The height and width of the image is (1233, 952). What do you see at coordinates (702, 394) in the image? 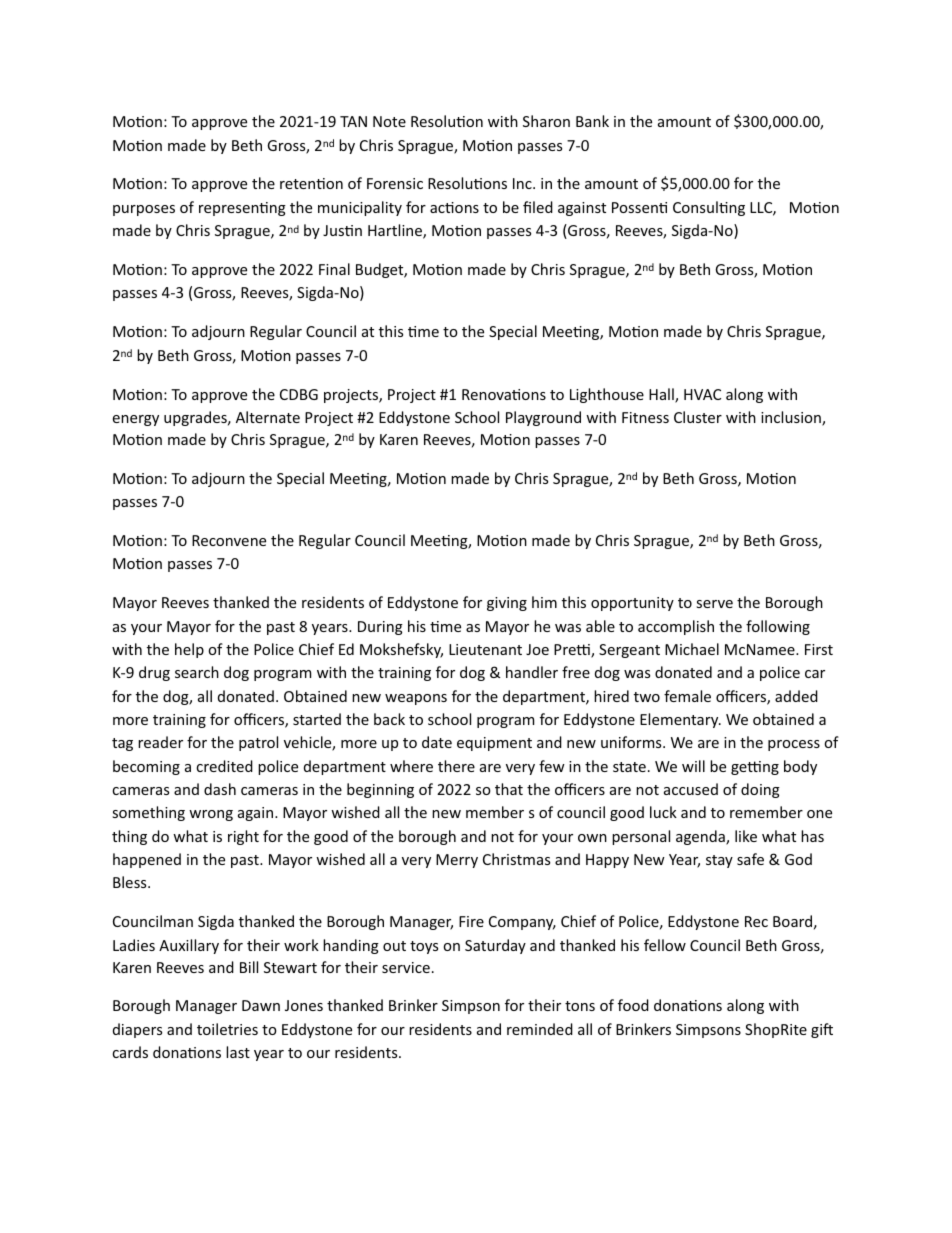
I see `HVAC` at bounding box center [702, 394].
